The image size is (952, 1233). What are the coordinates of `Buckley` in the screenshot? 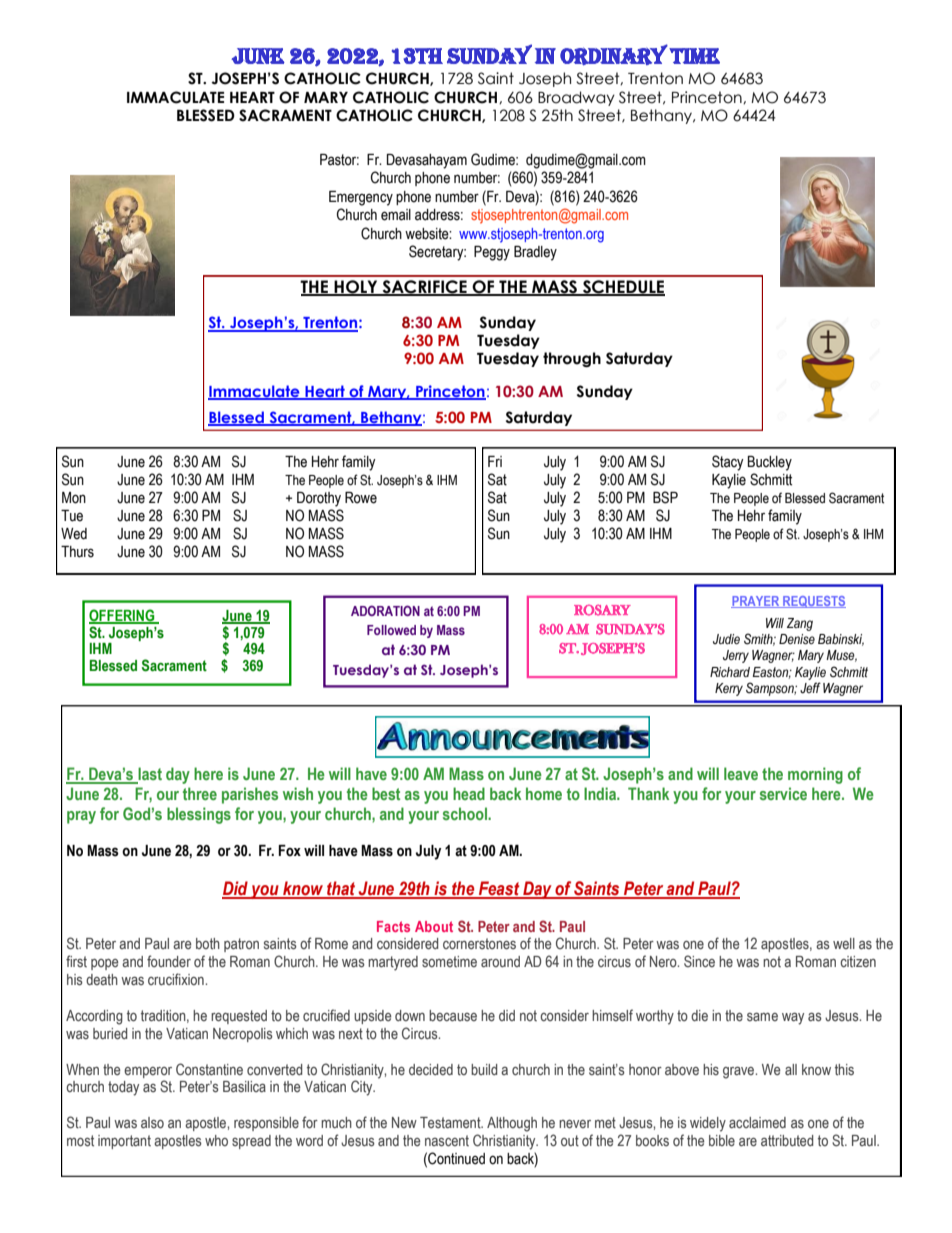 It's located at (770, 463).
